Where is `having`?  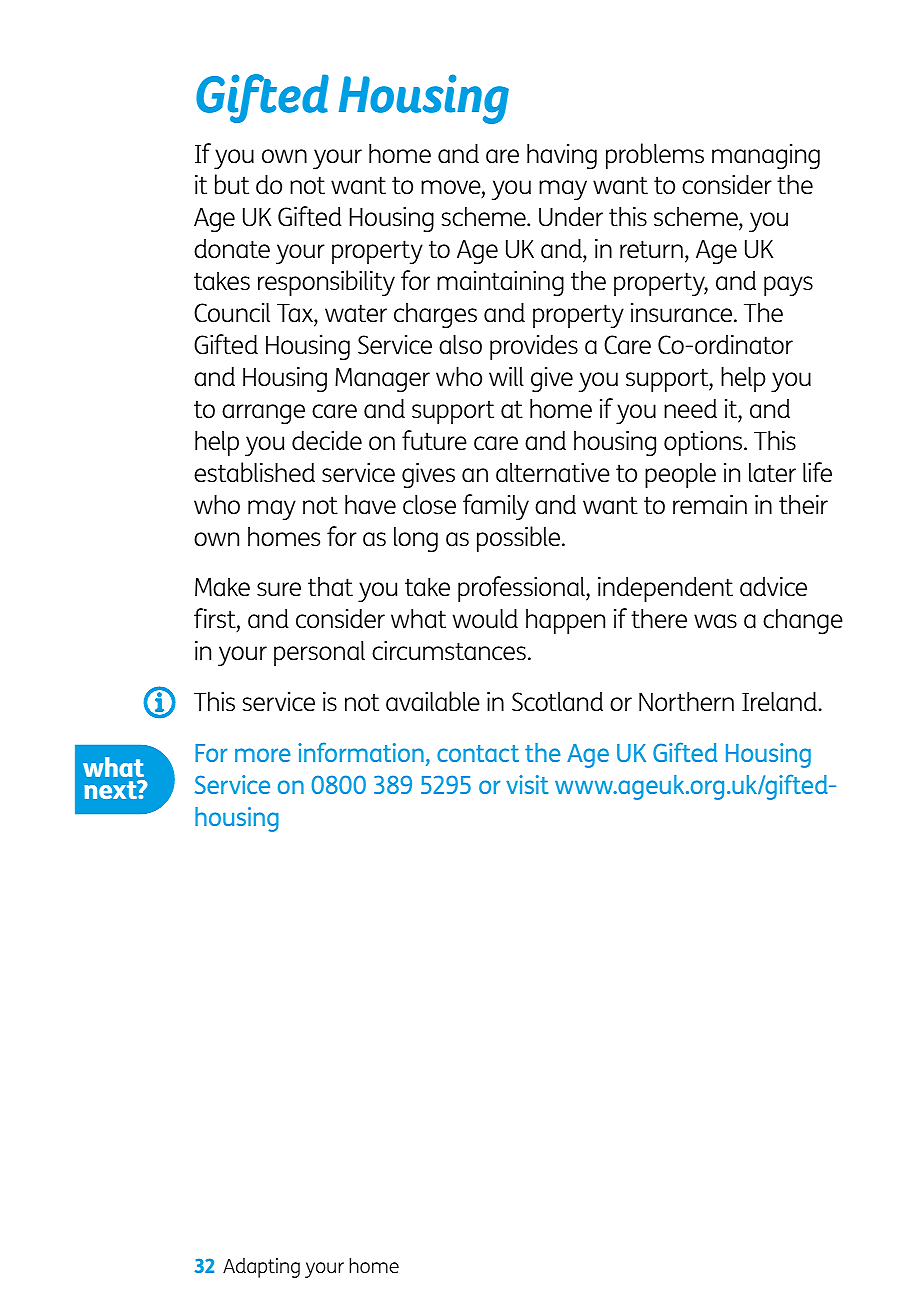 having is located at coordinates (562, 156).
